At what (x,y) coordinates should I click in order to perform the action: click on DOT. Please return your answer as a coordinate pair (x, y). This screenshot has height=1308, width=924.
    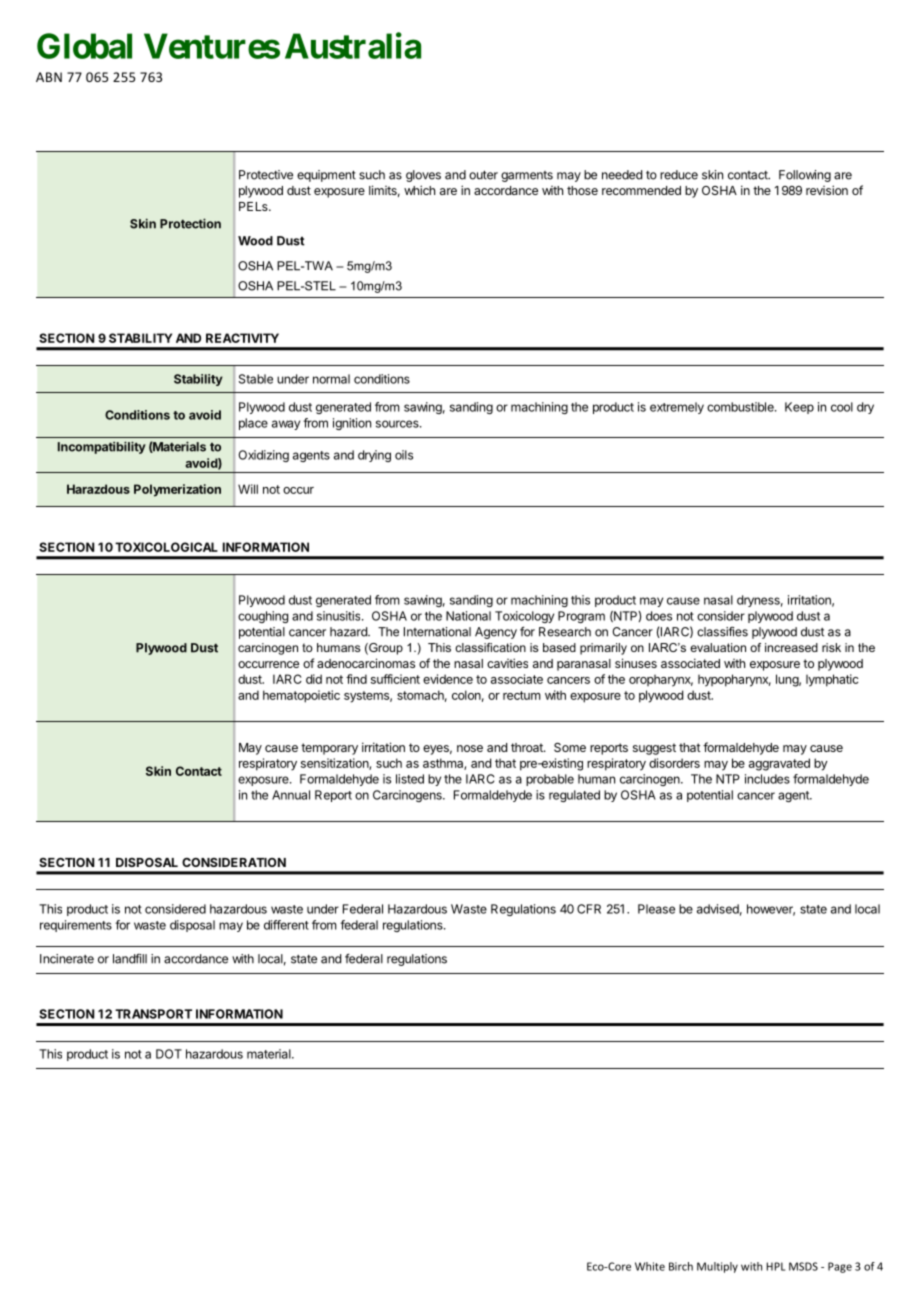
    Looking at the image, I should click on (169, 1054).
